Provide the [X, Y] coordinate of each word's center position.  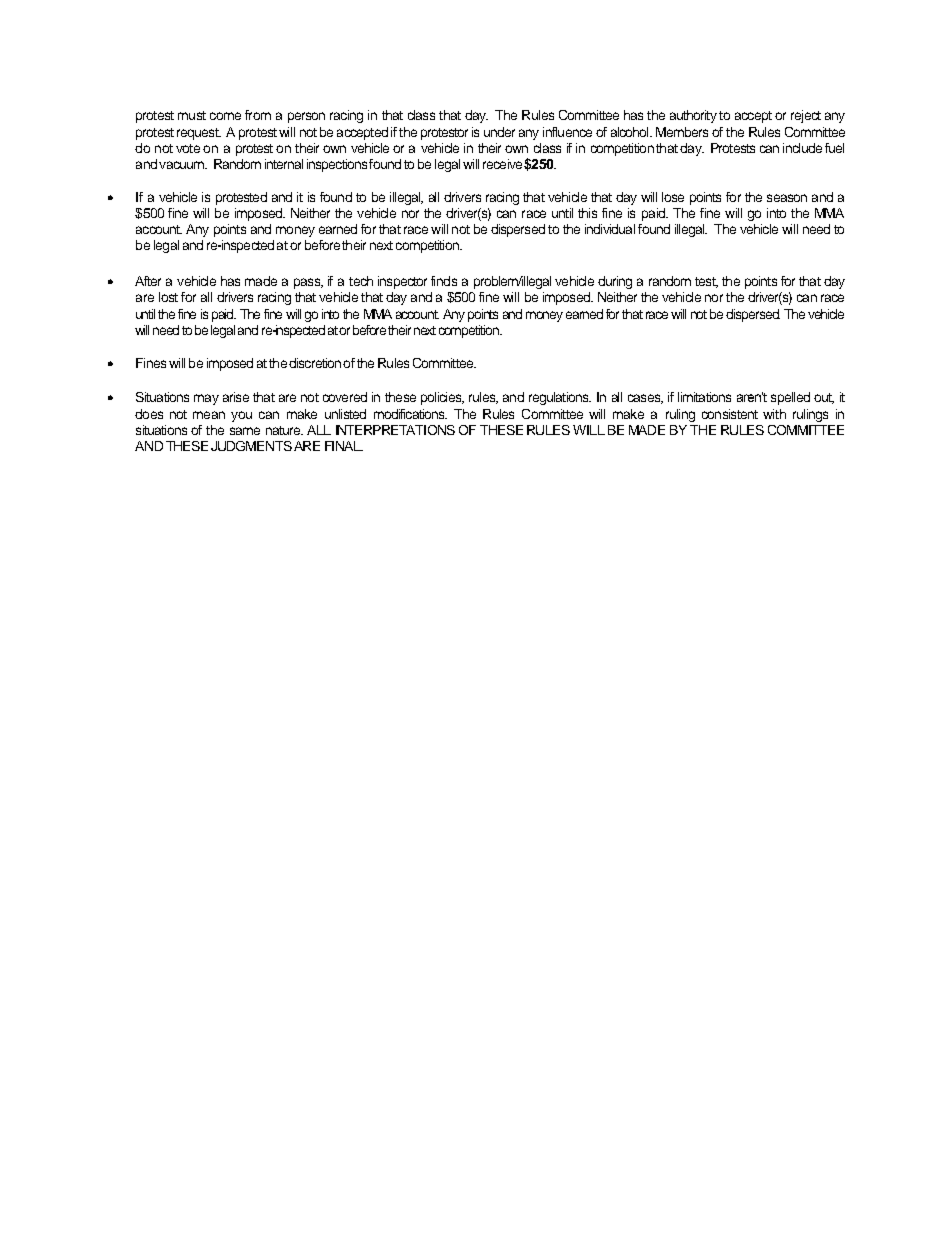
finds [444, 281]
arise [236, 397]
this [587, 213]
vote [188, 148]
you [241, 416]
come [225, 116]
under [499, 132]
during [615, 282]
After [148, 281]
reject [806, 116]
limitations [704, 397]
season [787, 198]
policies [442, 398]
